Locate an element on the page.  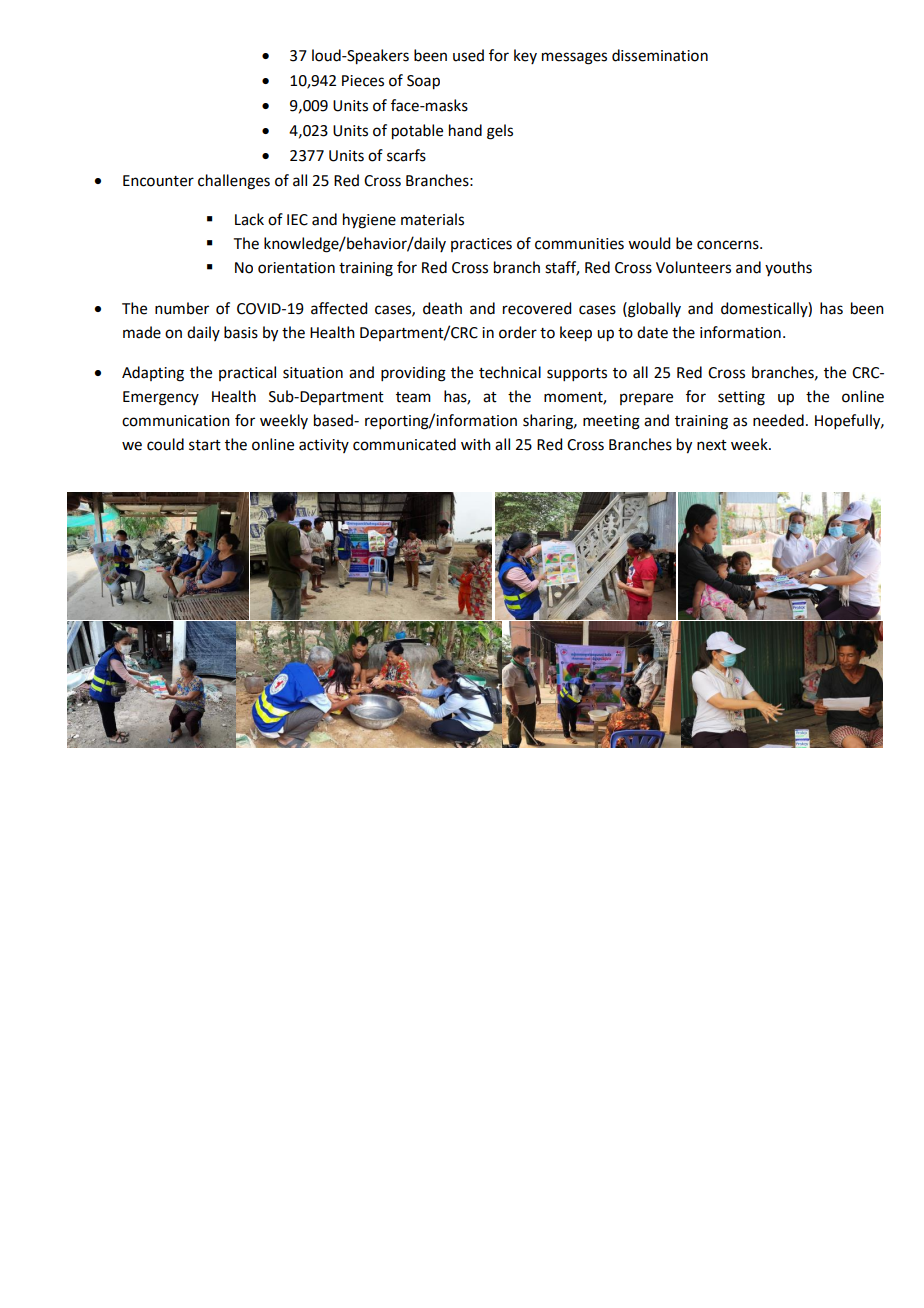
gels is located at coordinates (500, 132).
